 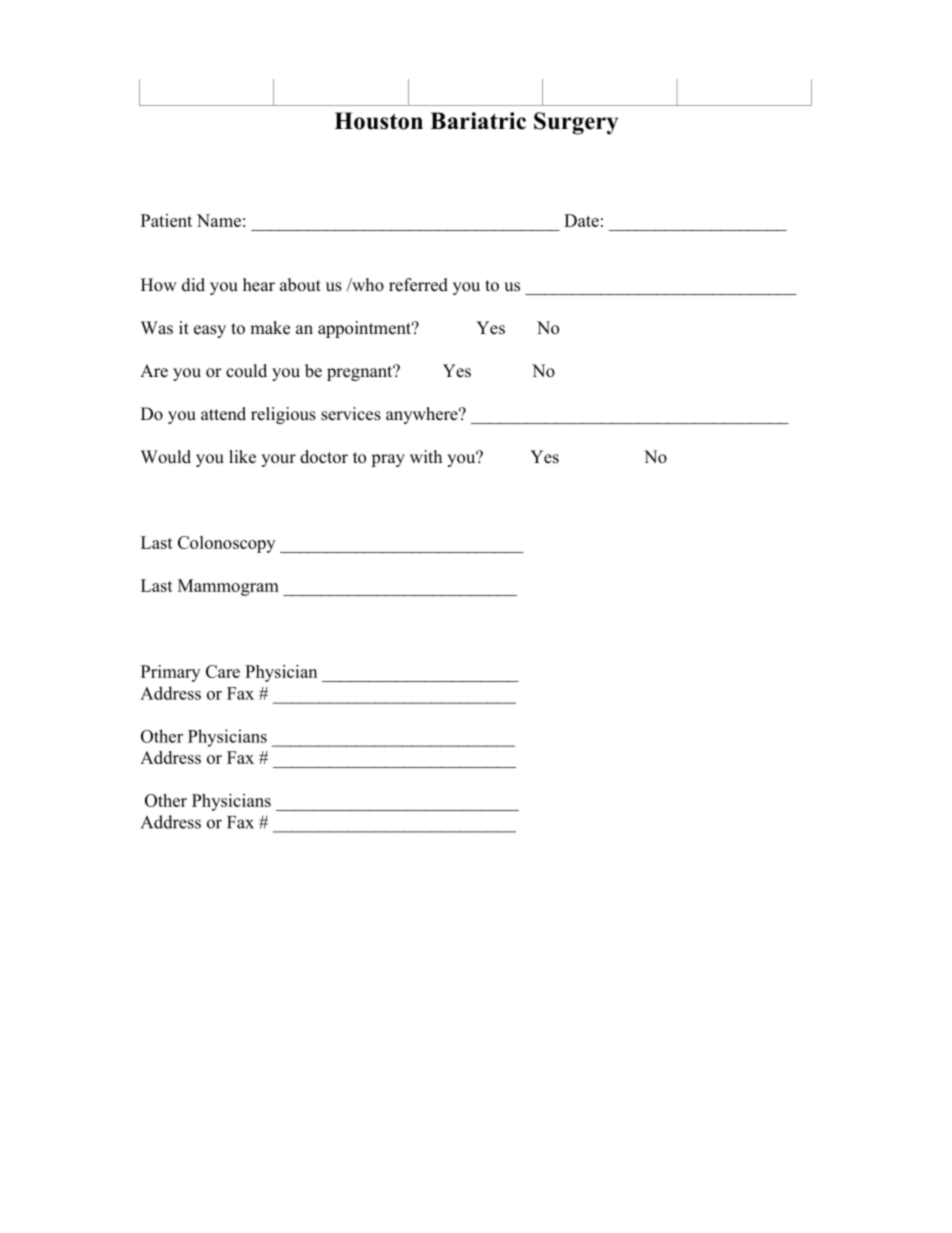 What do you see at coordinates (228, 587) in the screenshot?
I see `Mammogram` at bounding box center [228, 587].
